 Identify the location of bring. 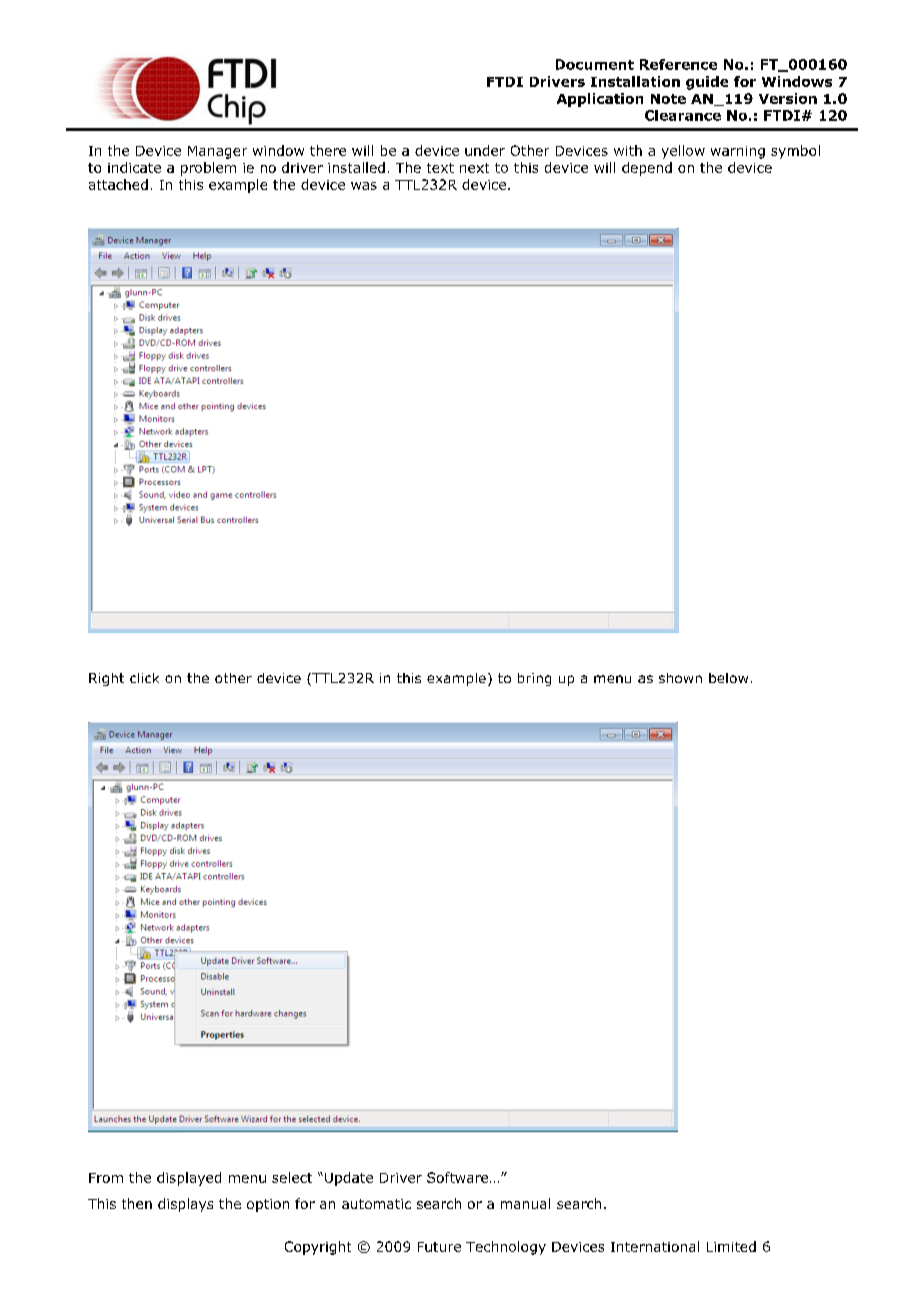
(534, 679).
